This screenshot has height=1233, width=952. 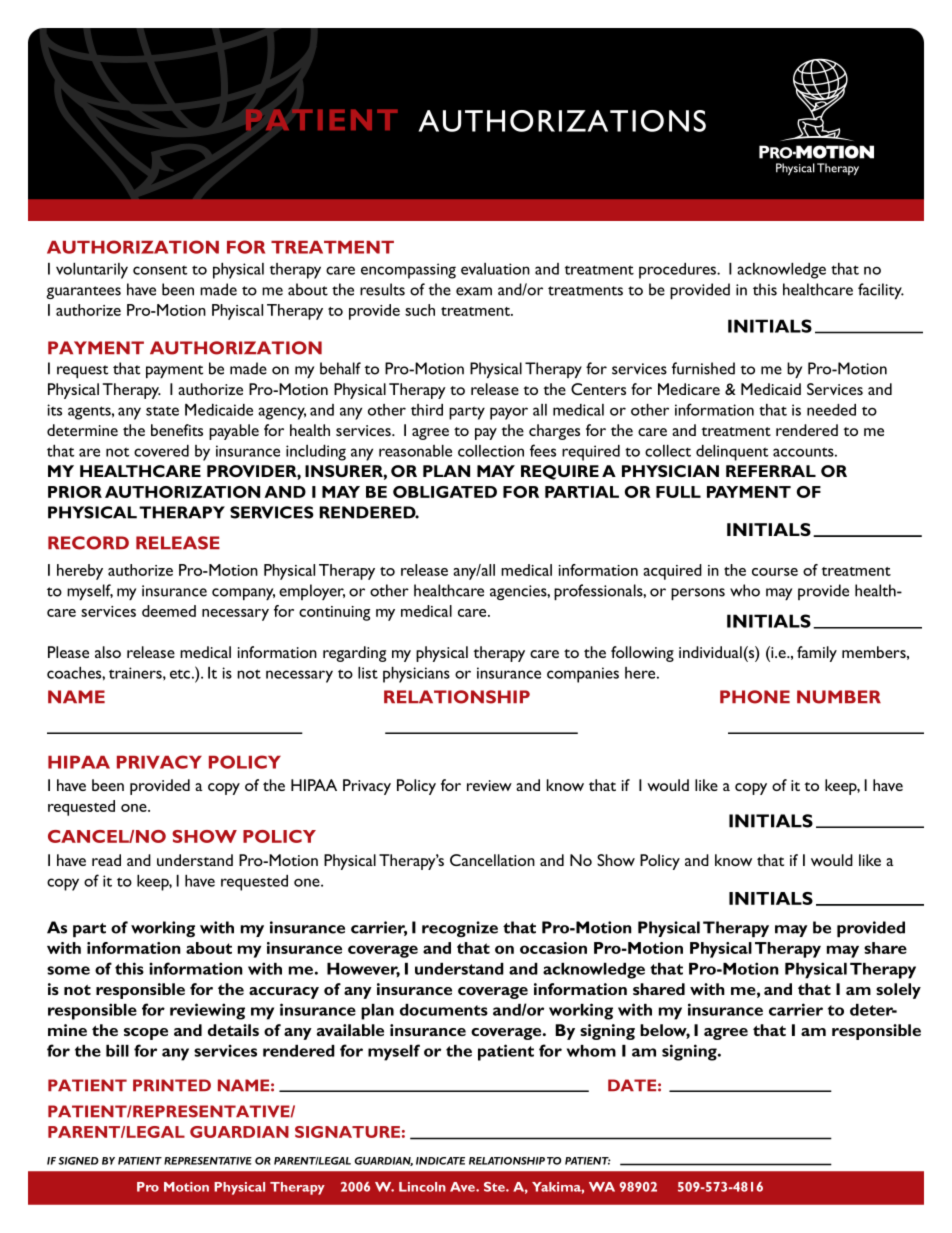 I want to click on SIGNED, so click(x=78, y=1161).
